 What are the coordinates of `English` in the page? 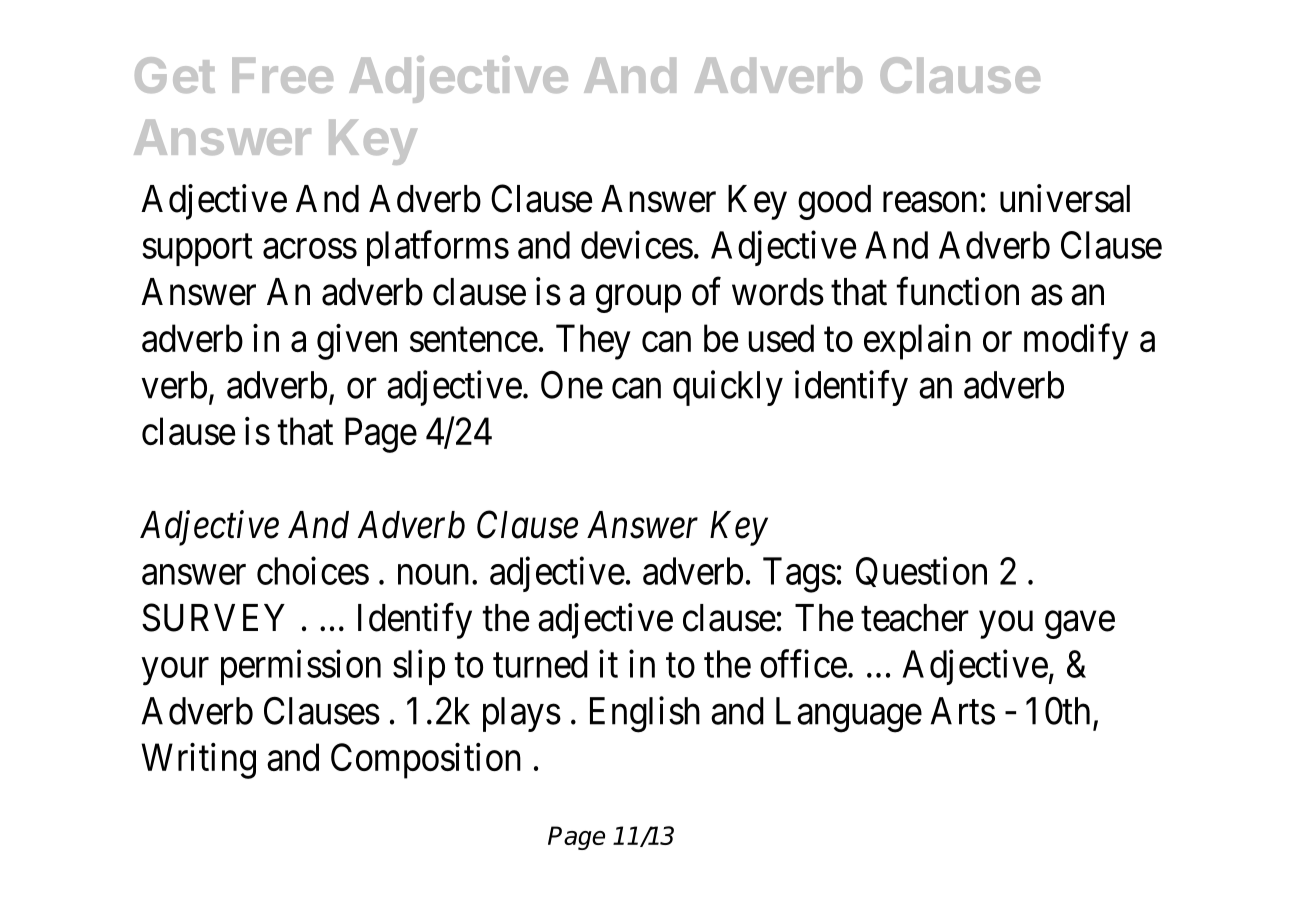 It's located at (645, 714).
